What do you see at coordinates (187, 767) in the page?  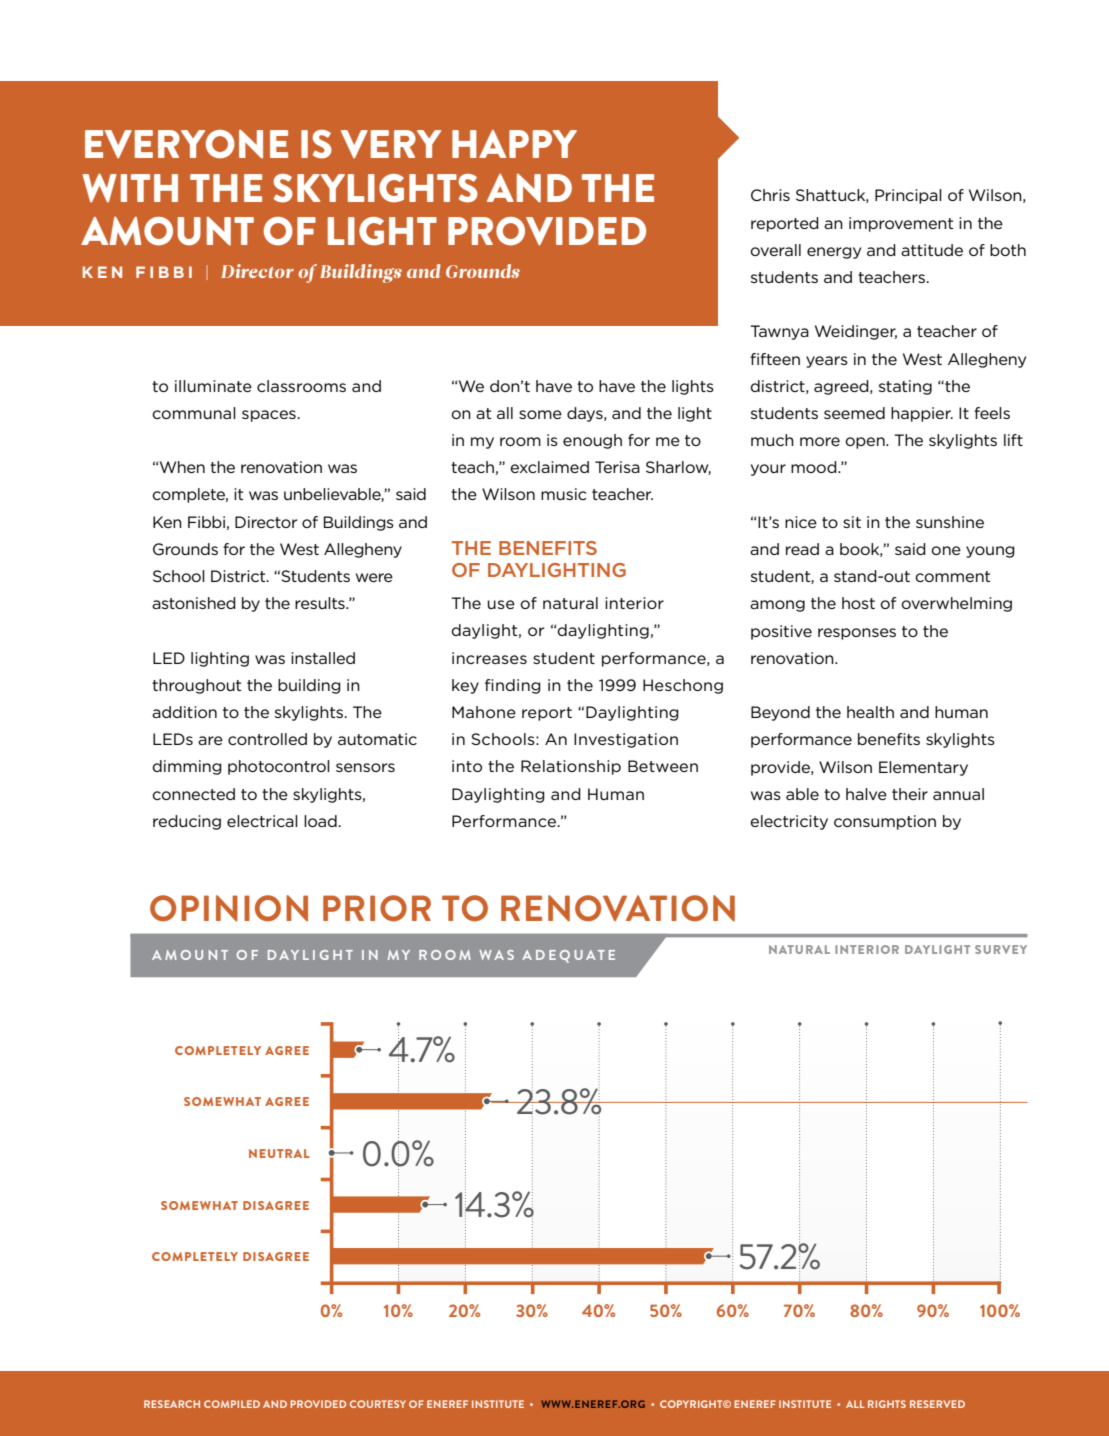 I see `dimming` at bounding box center [187, 767].
